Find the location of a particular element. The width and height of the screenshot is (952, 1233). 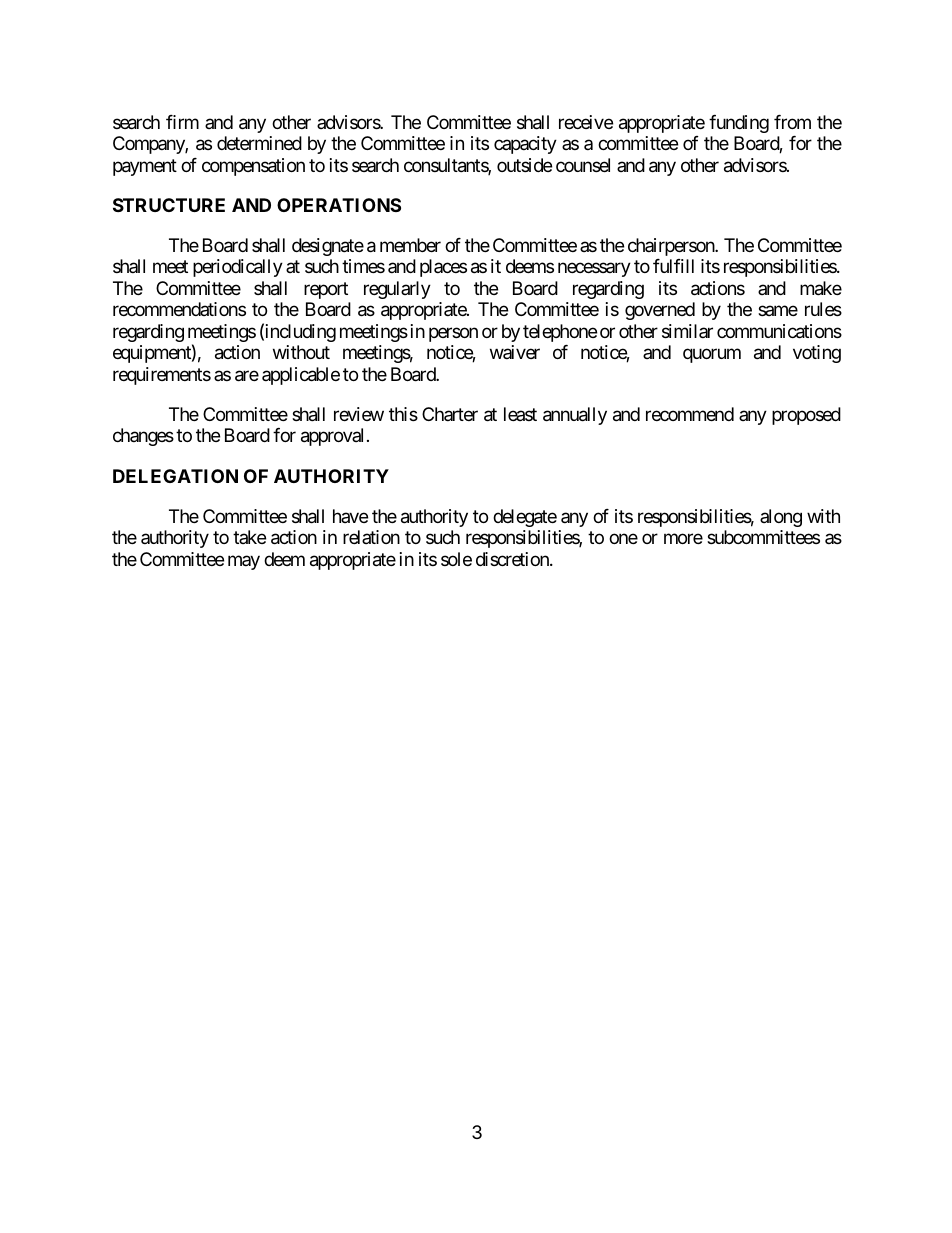

fulfill is located at coordinates (673, 266).
